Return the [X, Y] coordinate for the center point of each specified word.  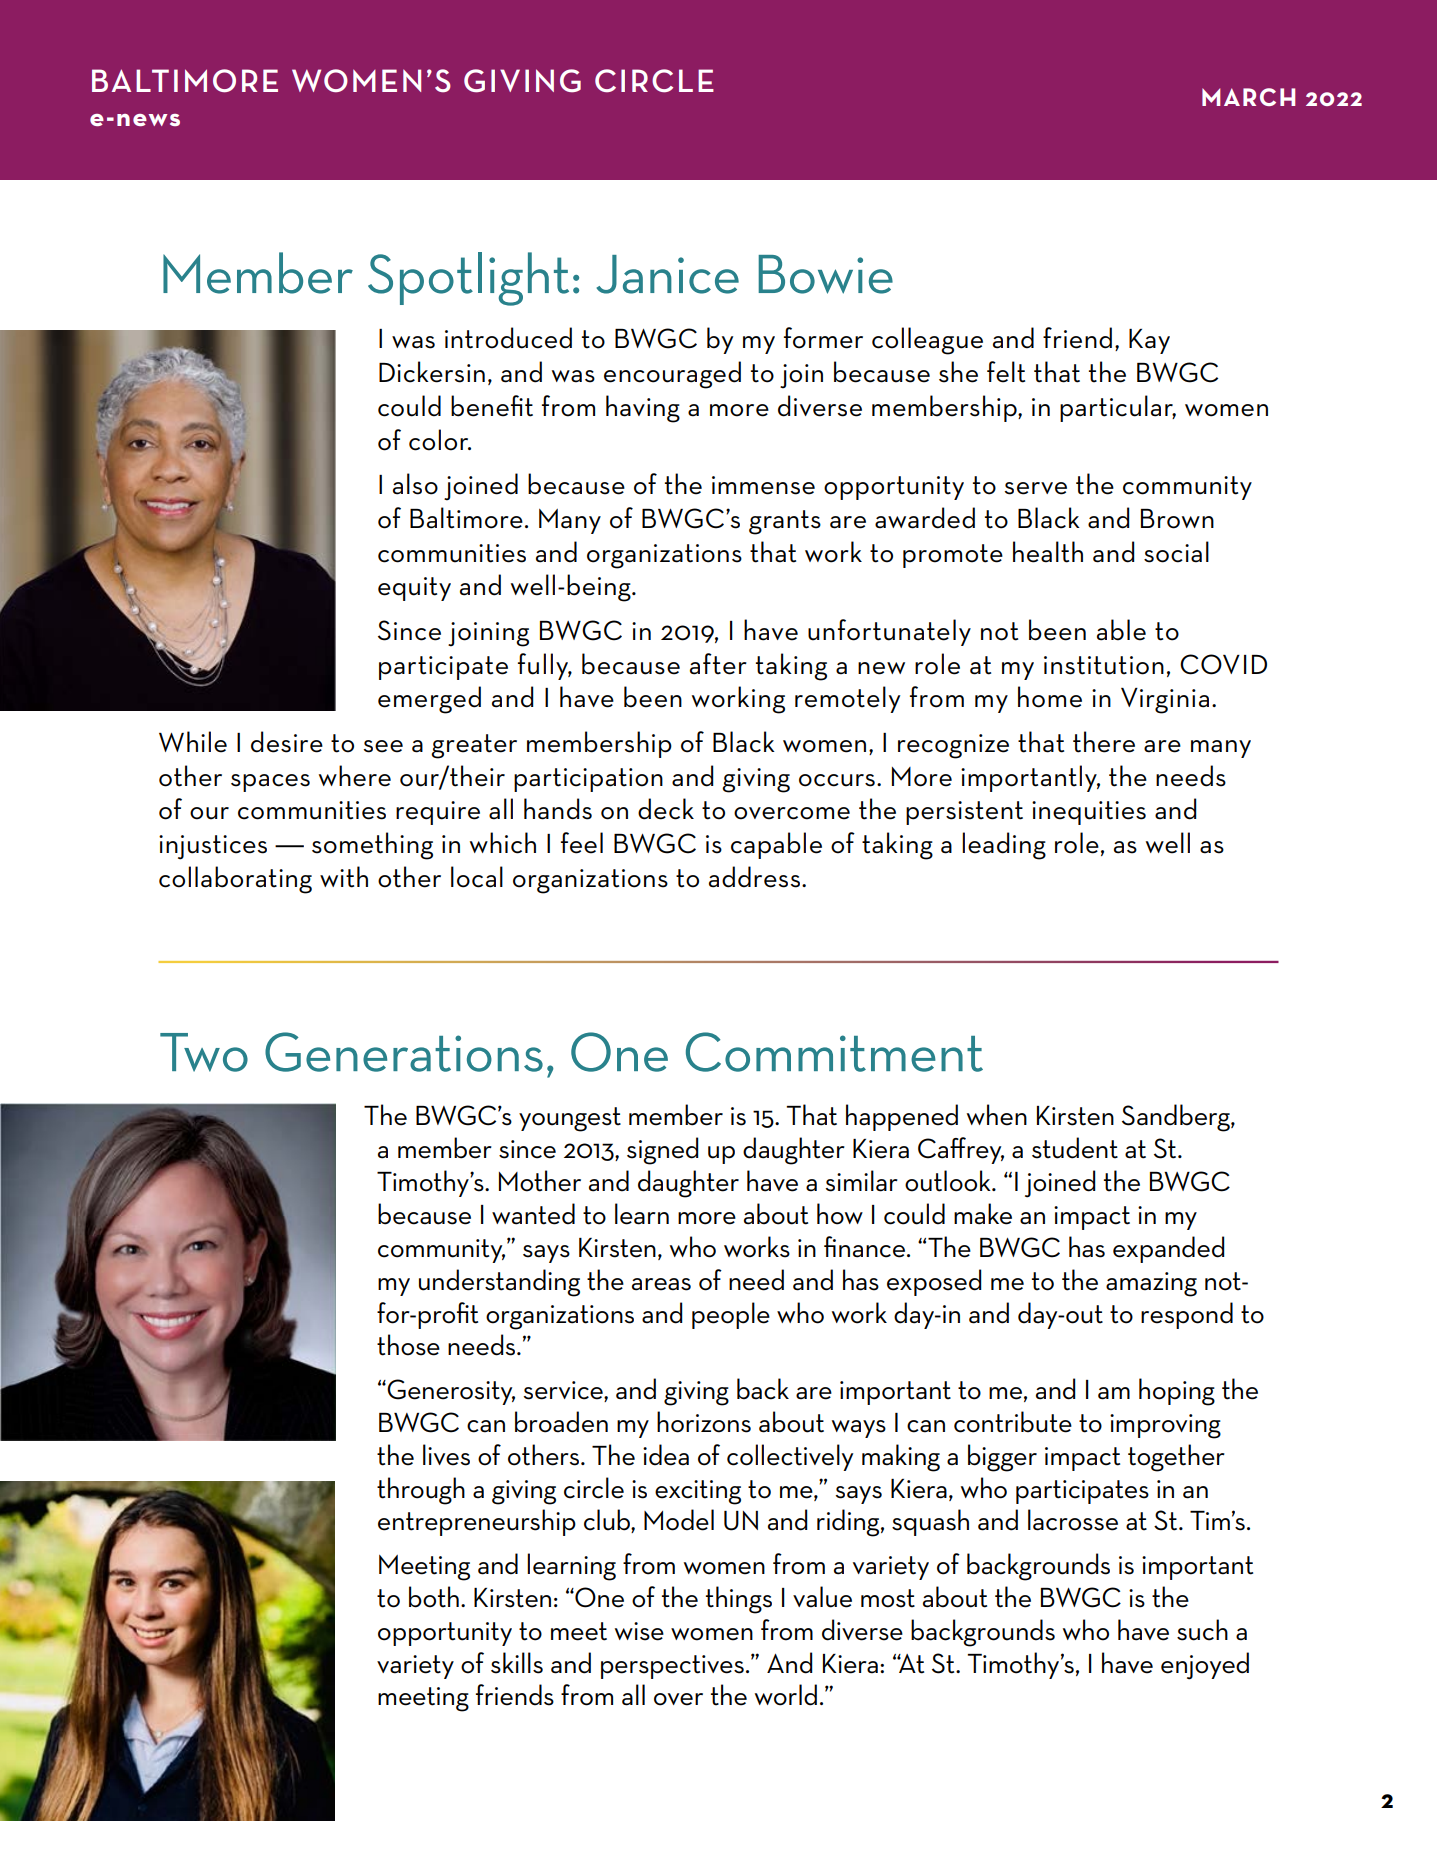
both [434, 1597]
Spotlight [468, 279]
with [344, 877]
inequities [1089, 813]
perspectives [672, 1667]
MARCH [1248, 97]
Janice [668, 274]
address [754, 877]
